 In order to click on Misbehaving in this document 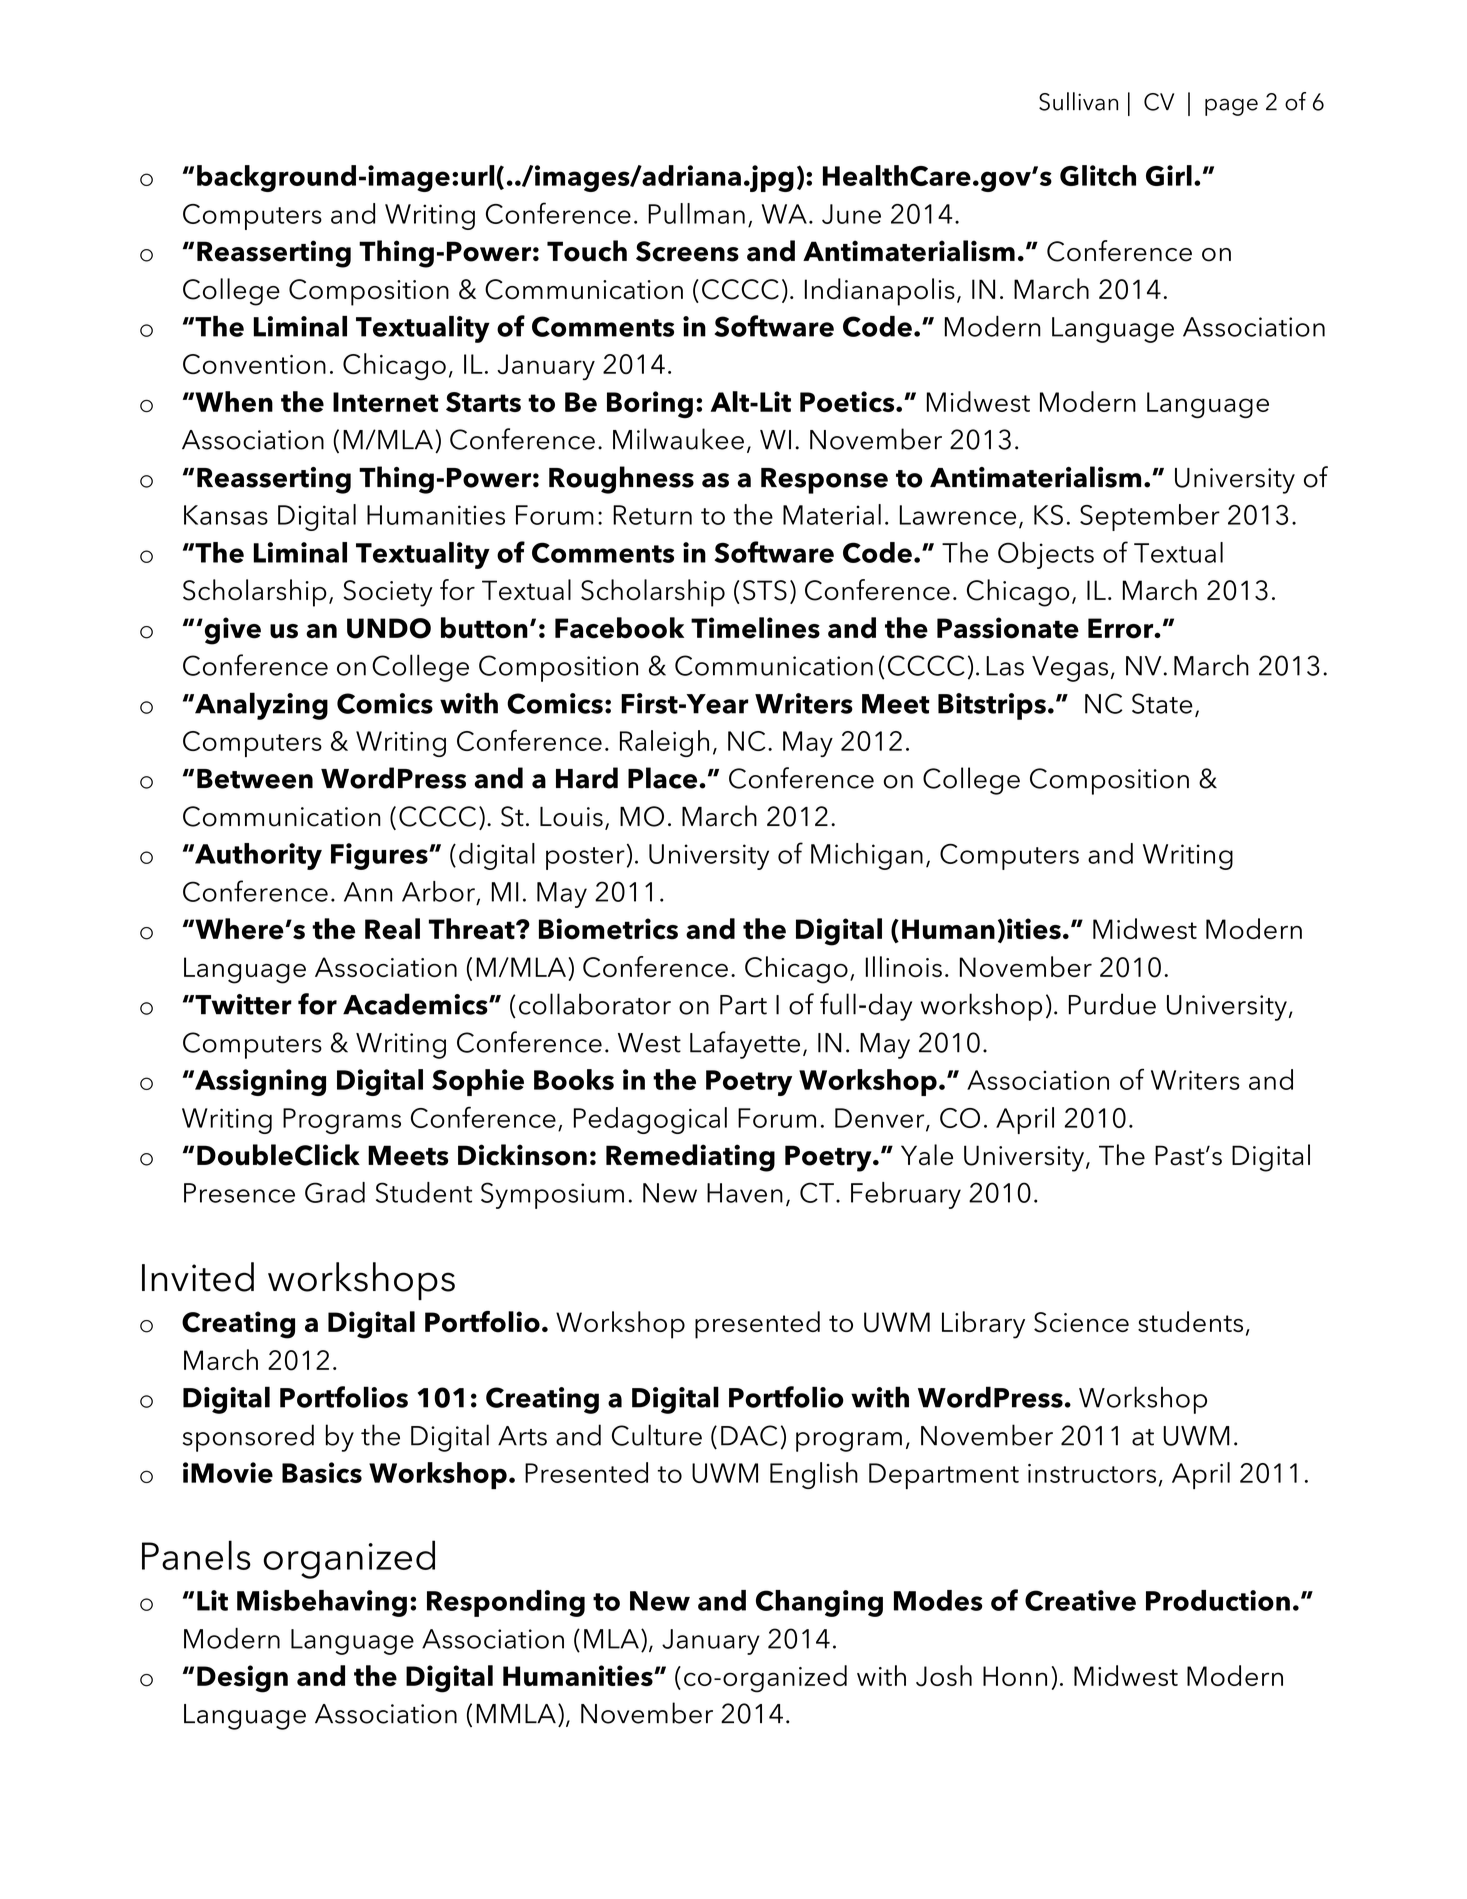, I will do `click(322, 1603)`.
